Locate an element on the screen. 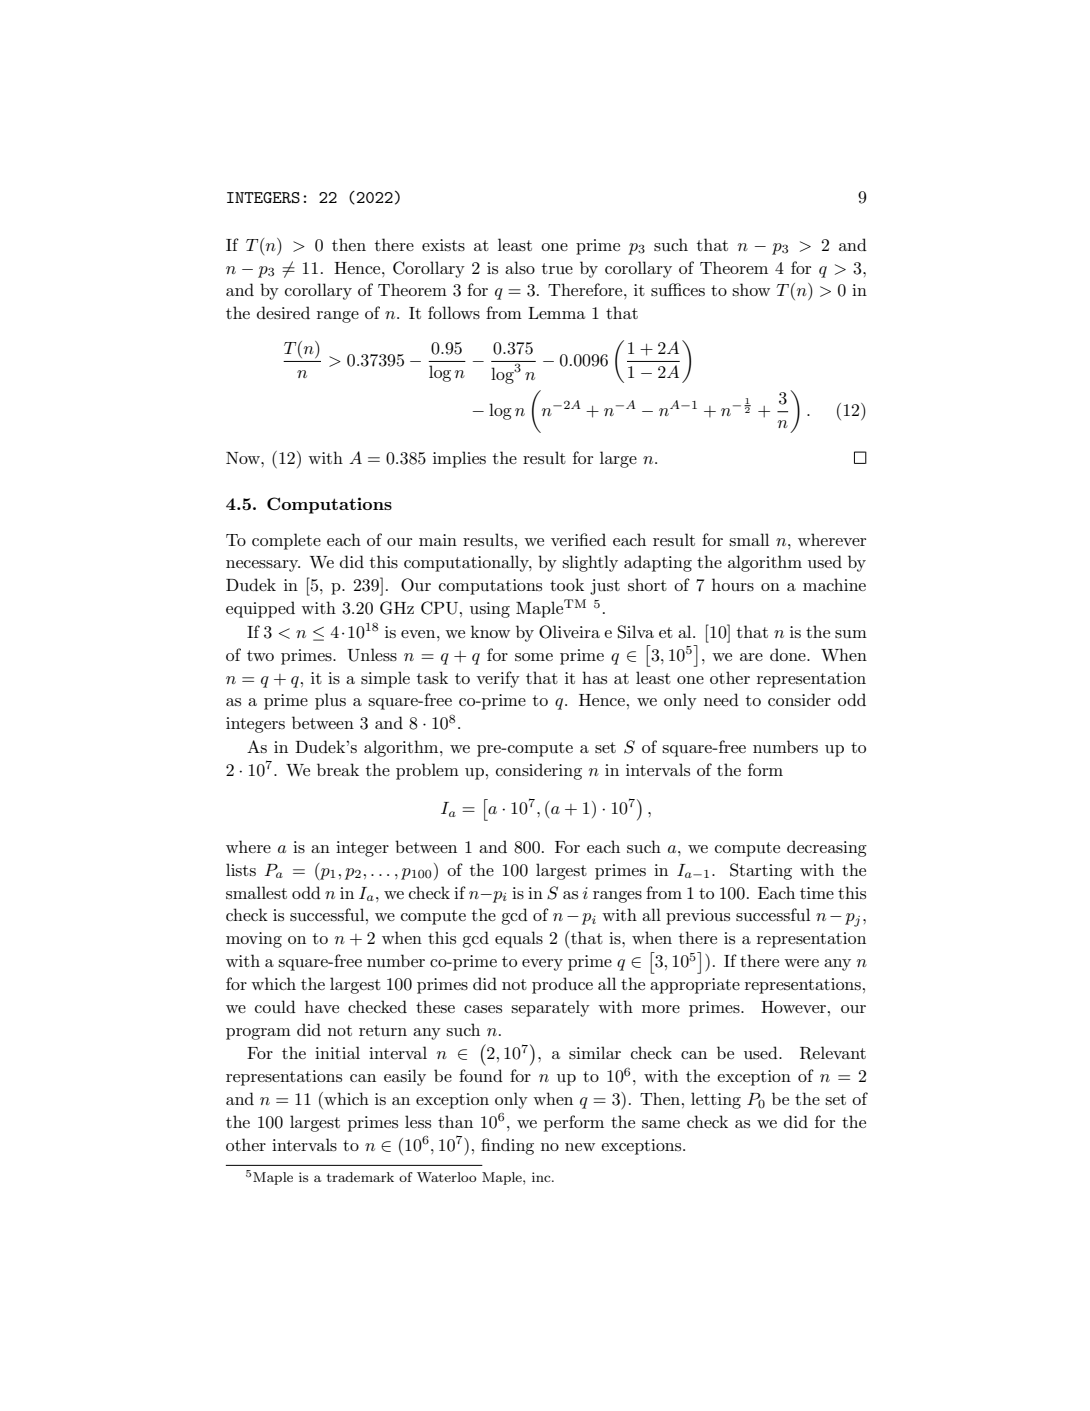 The height and width of the screenshot is (1411, 1090). hours is located at coordinates (733, 584).
